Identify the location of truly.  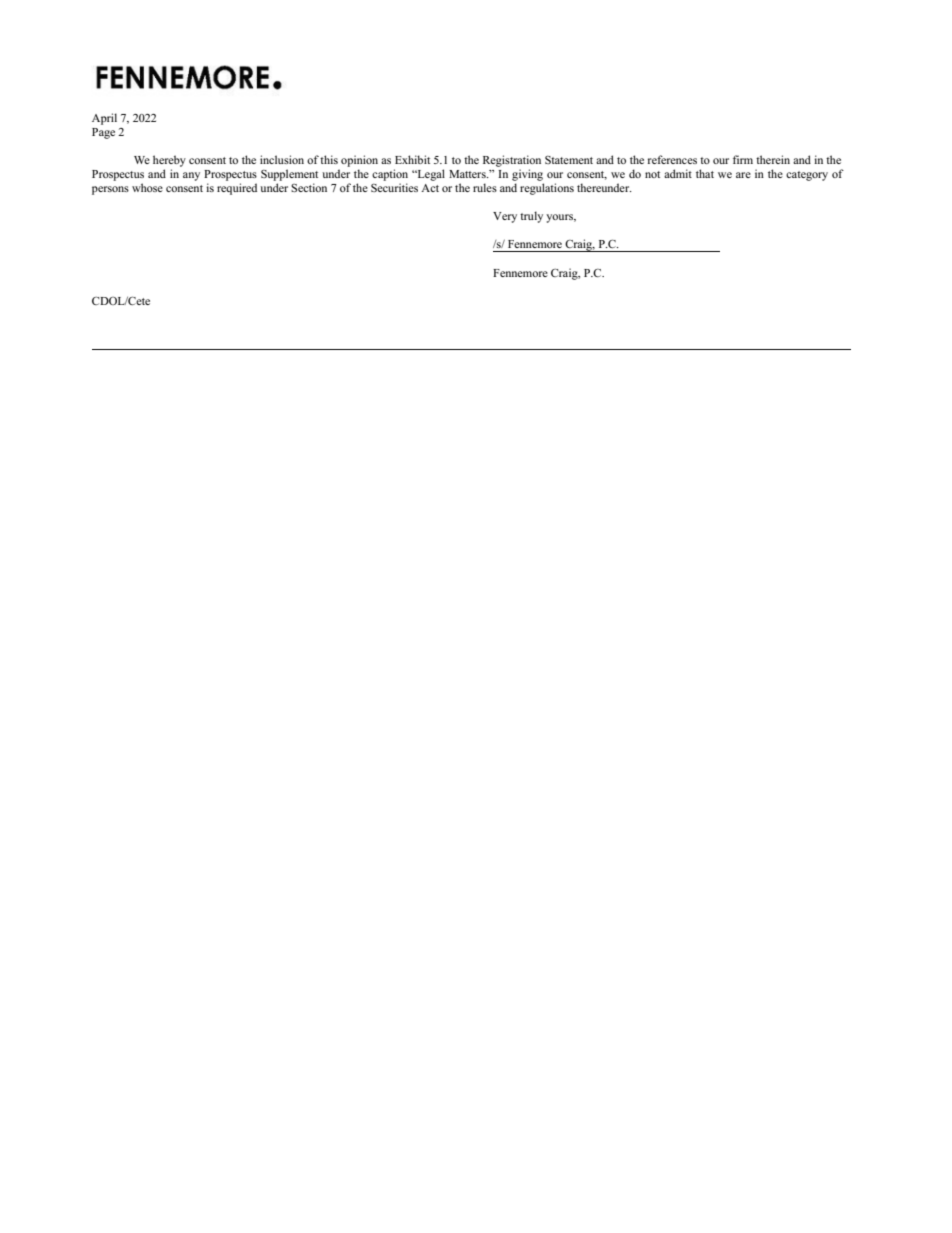
(531, 217).
